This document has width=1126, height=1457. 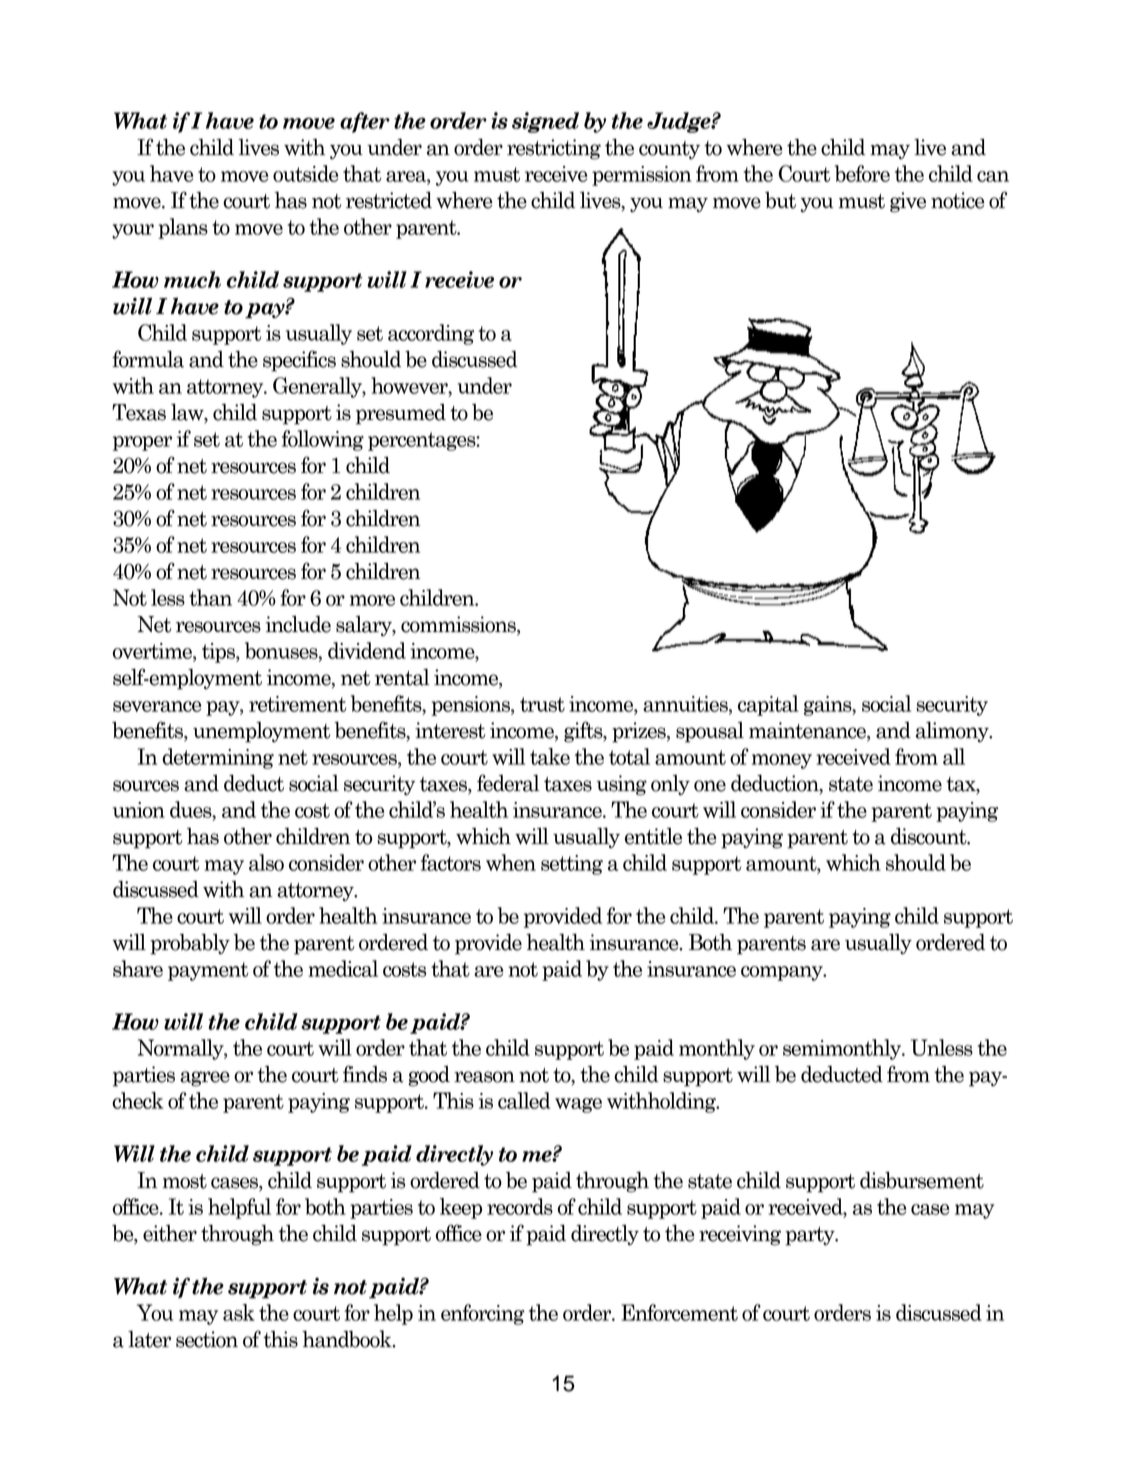 I want to click on enforcing, so click(x=483, y=1314).
